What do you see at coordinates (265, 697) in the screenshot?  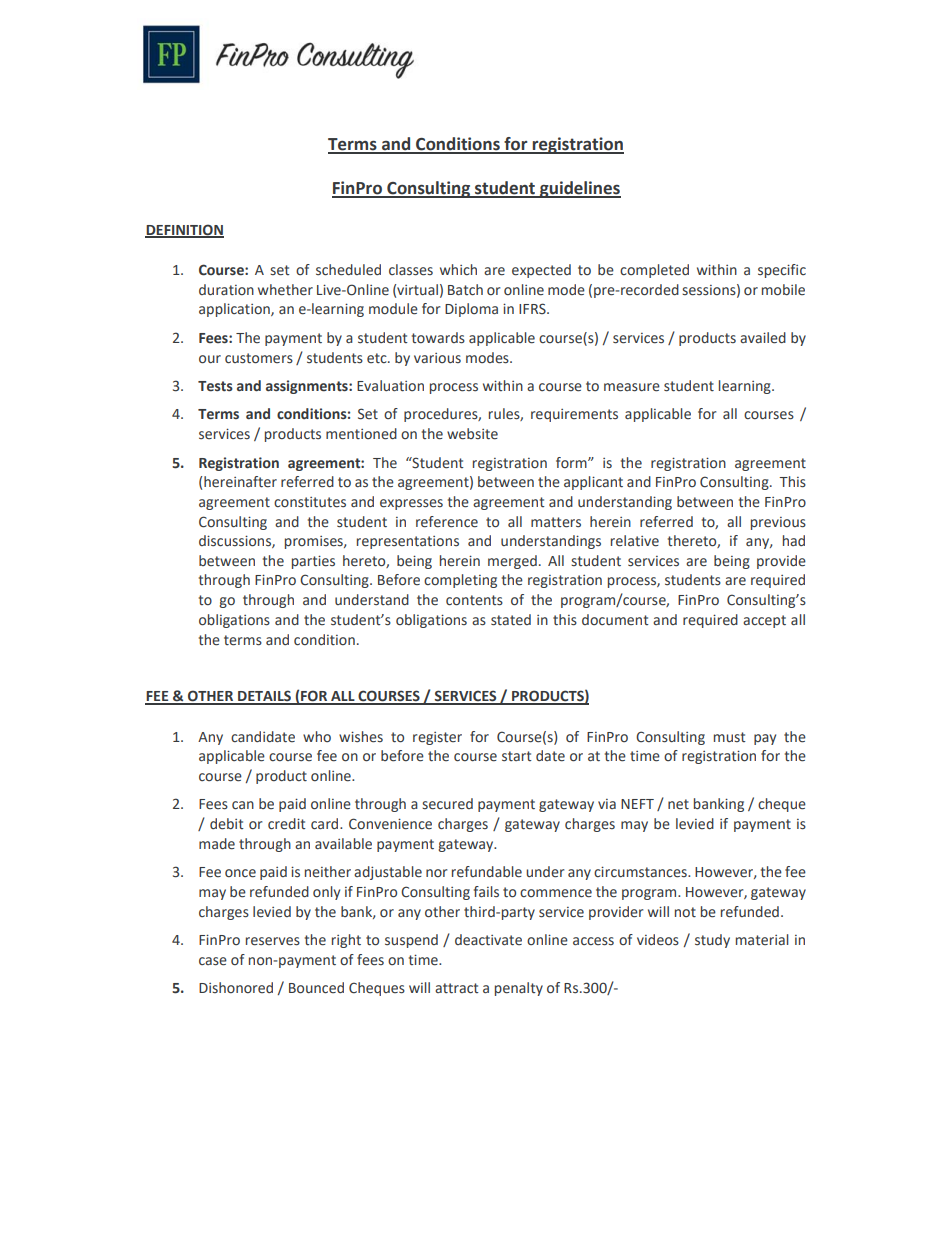 I see `DETAILS` at bounding box center [265, 697].
